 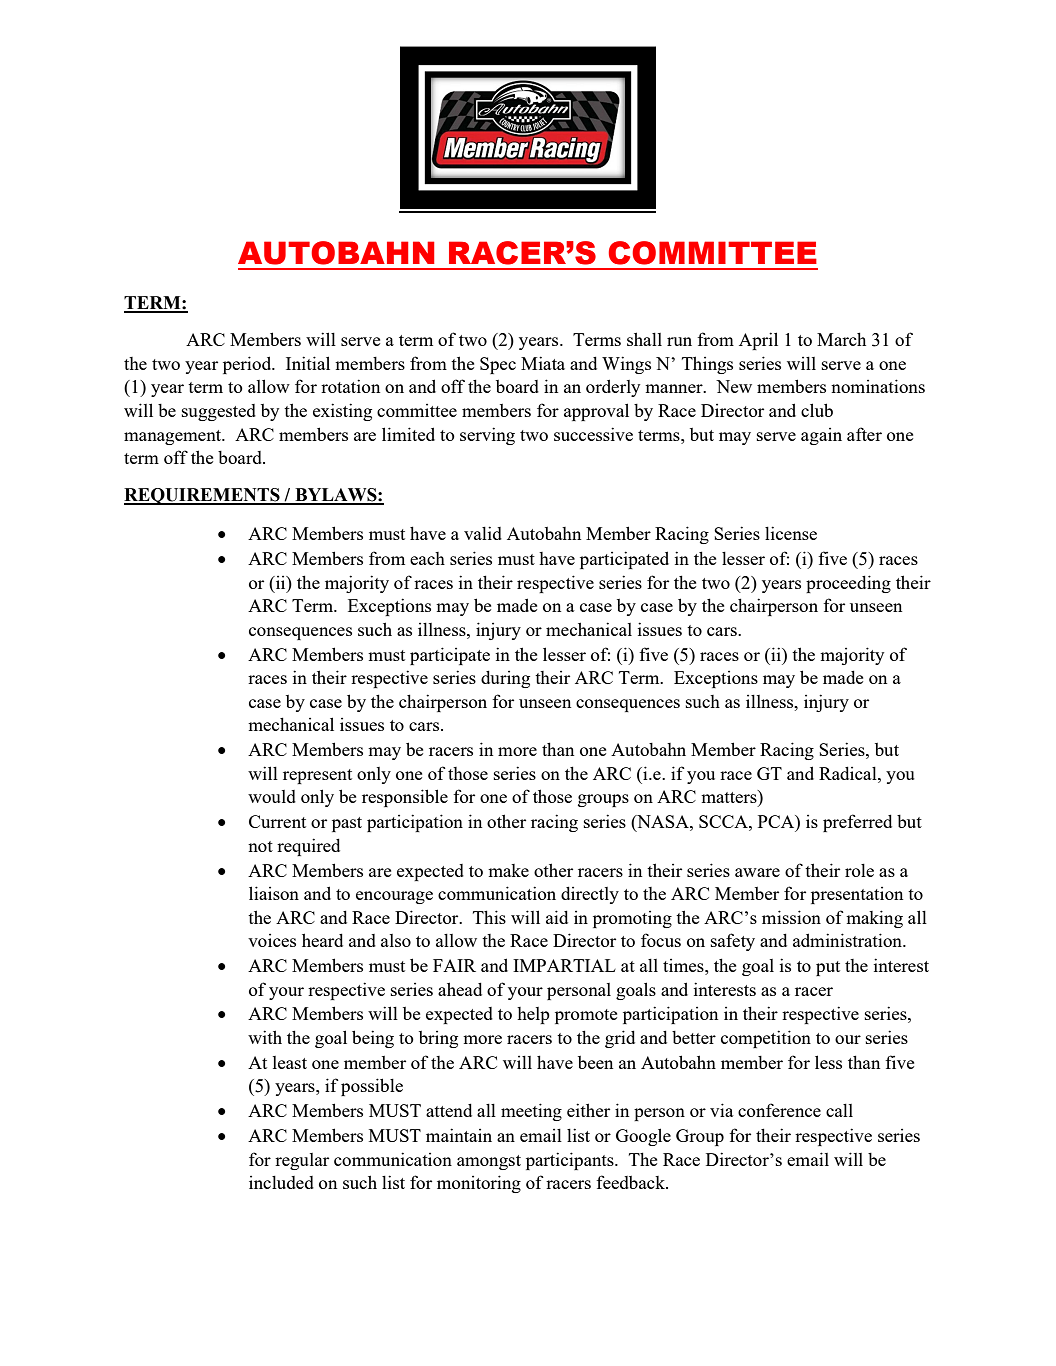 I want to click on proceeding, so click(x=848, y=584).
